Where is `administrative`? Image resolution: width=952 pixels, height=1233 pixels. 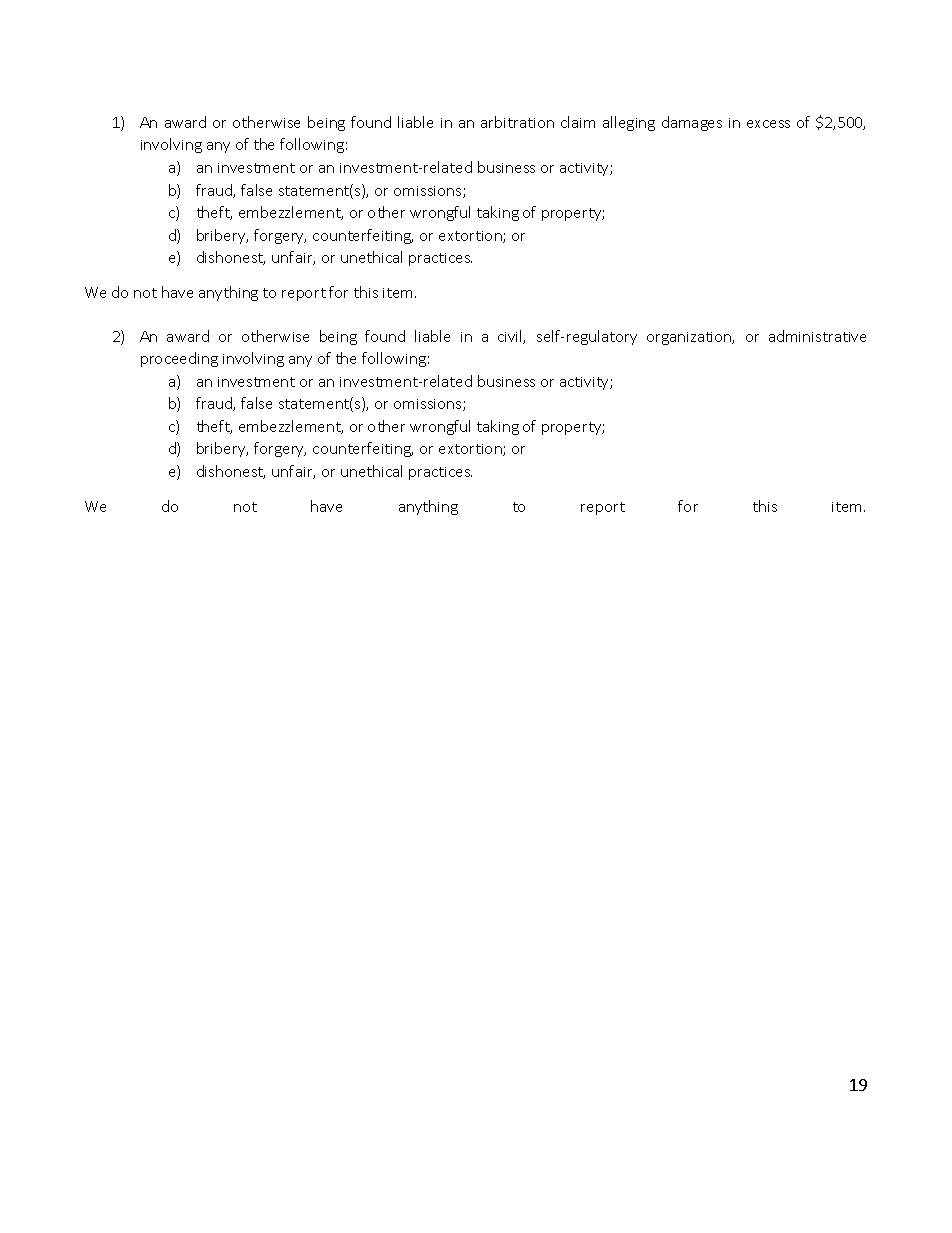
administrative is located at coordinates (817, 336).
